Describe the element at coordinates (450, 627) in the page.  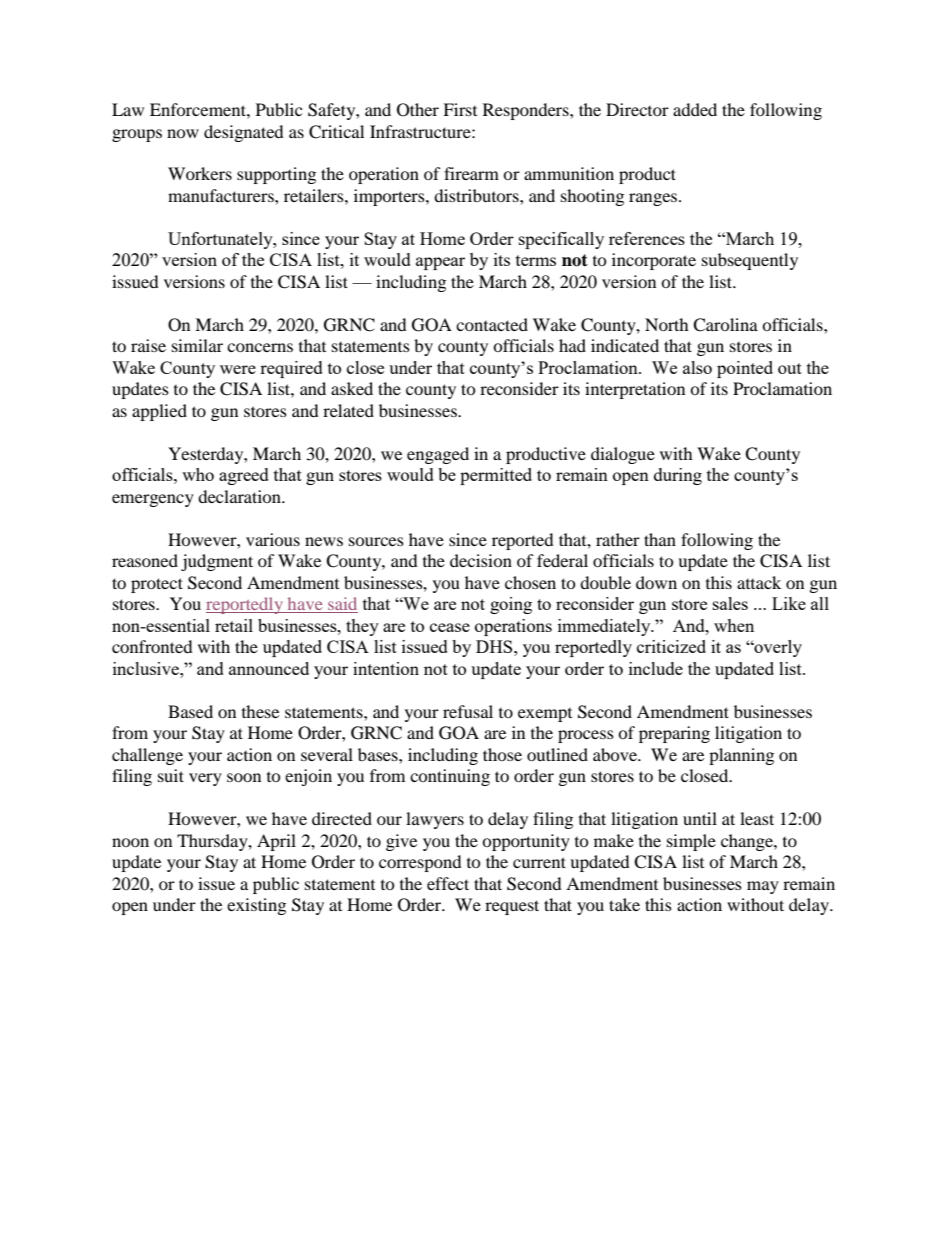
I see `cease` at that location.
